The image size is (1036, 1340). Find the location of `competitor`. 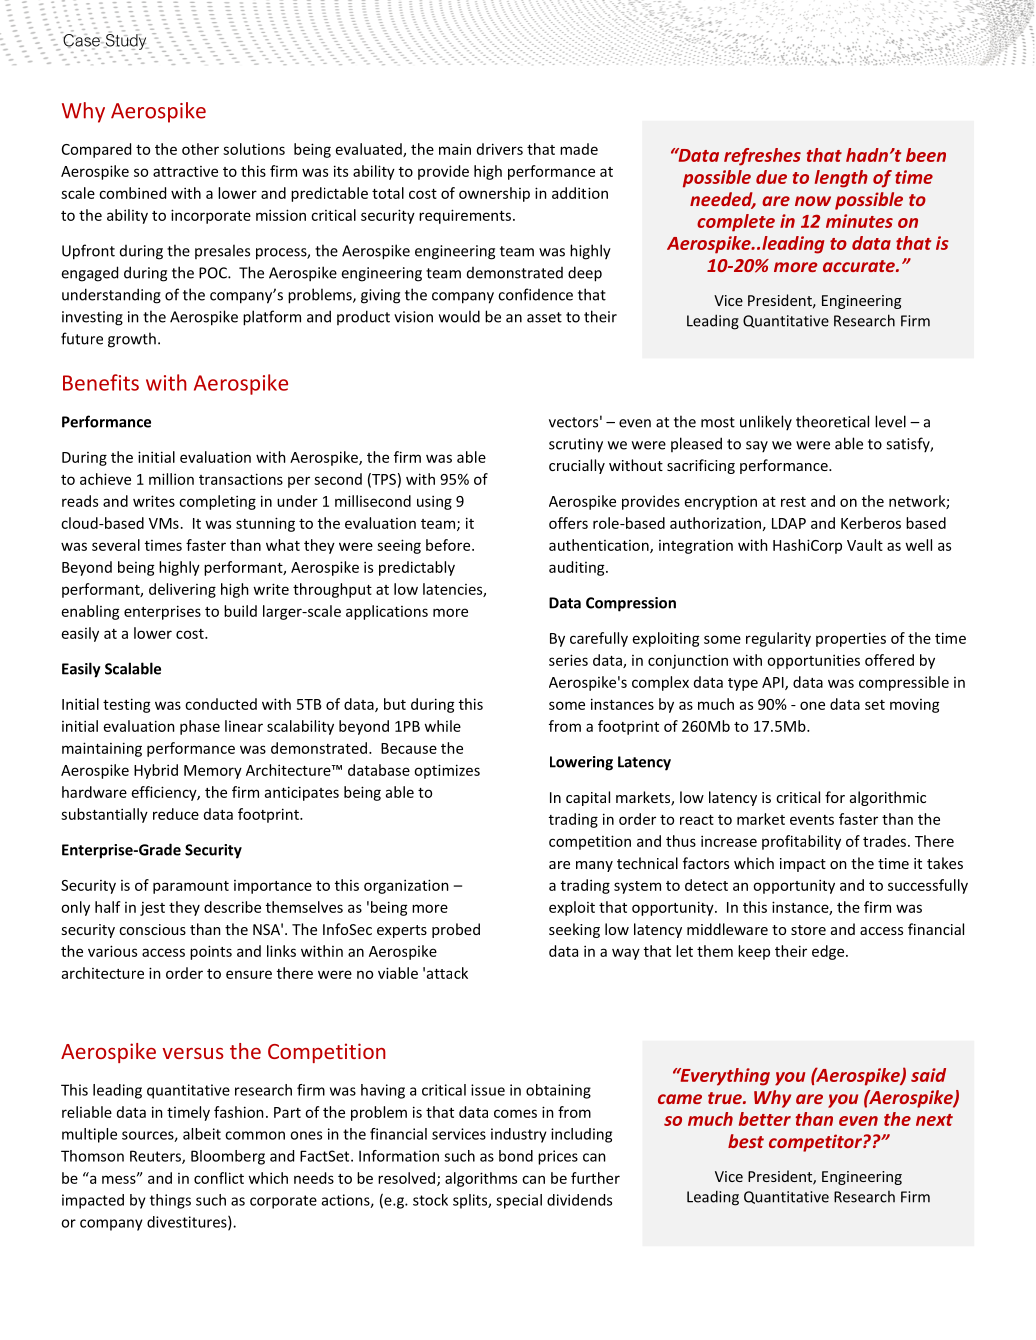

competitor is located at coordinates (816, 1143).
